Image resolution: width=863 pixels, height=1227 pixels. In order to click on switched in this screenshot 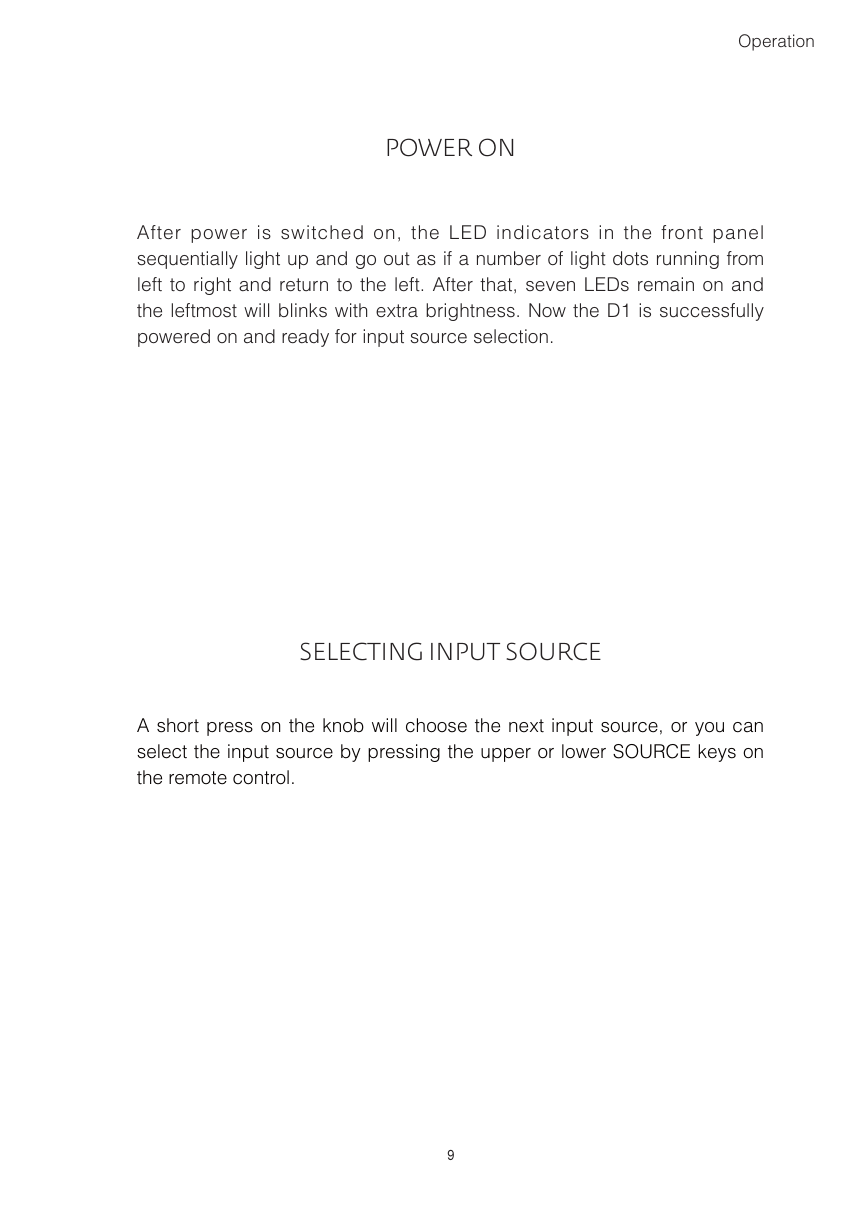, I will do `click(322, 232)`.
